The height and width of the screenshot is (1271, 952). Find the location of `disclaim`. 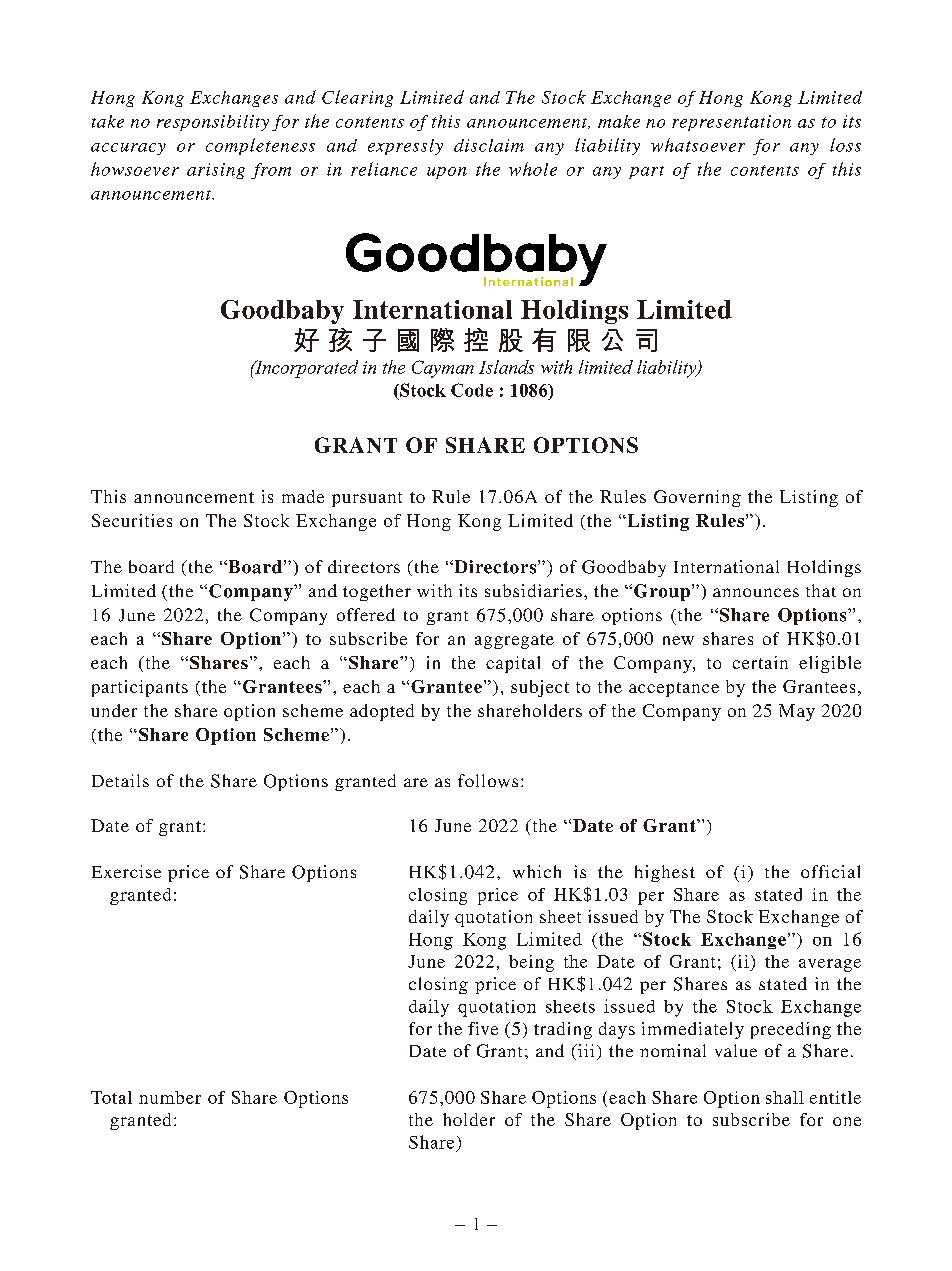

disclaim is located at coordinates (489, 145).
